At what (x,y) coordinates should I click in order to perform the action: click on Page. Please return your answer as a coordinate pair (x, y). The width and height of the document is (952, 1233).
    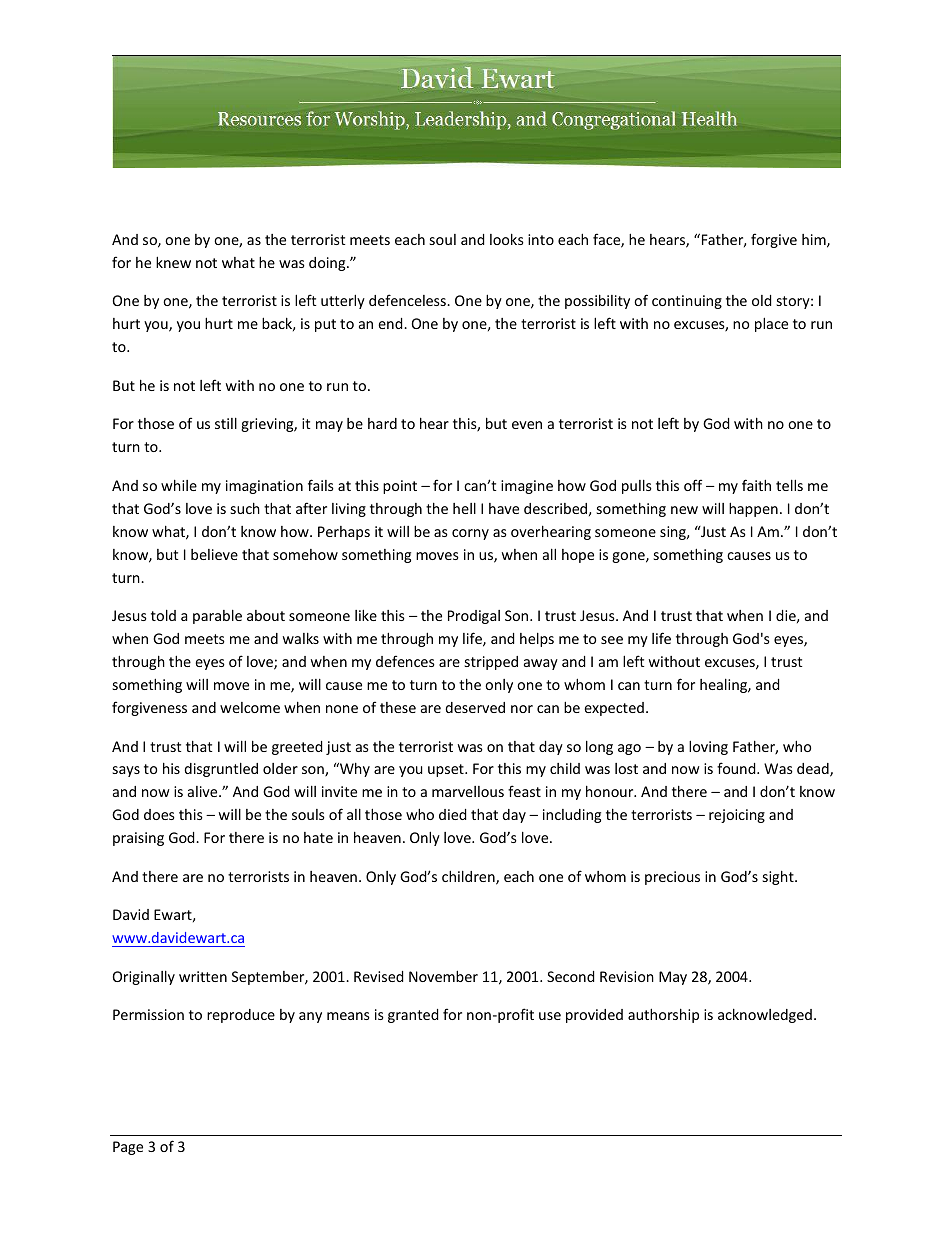
    Looking at the image, I should click on (128, 1148).
